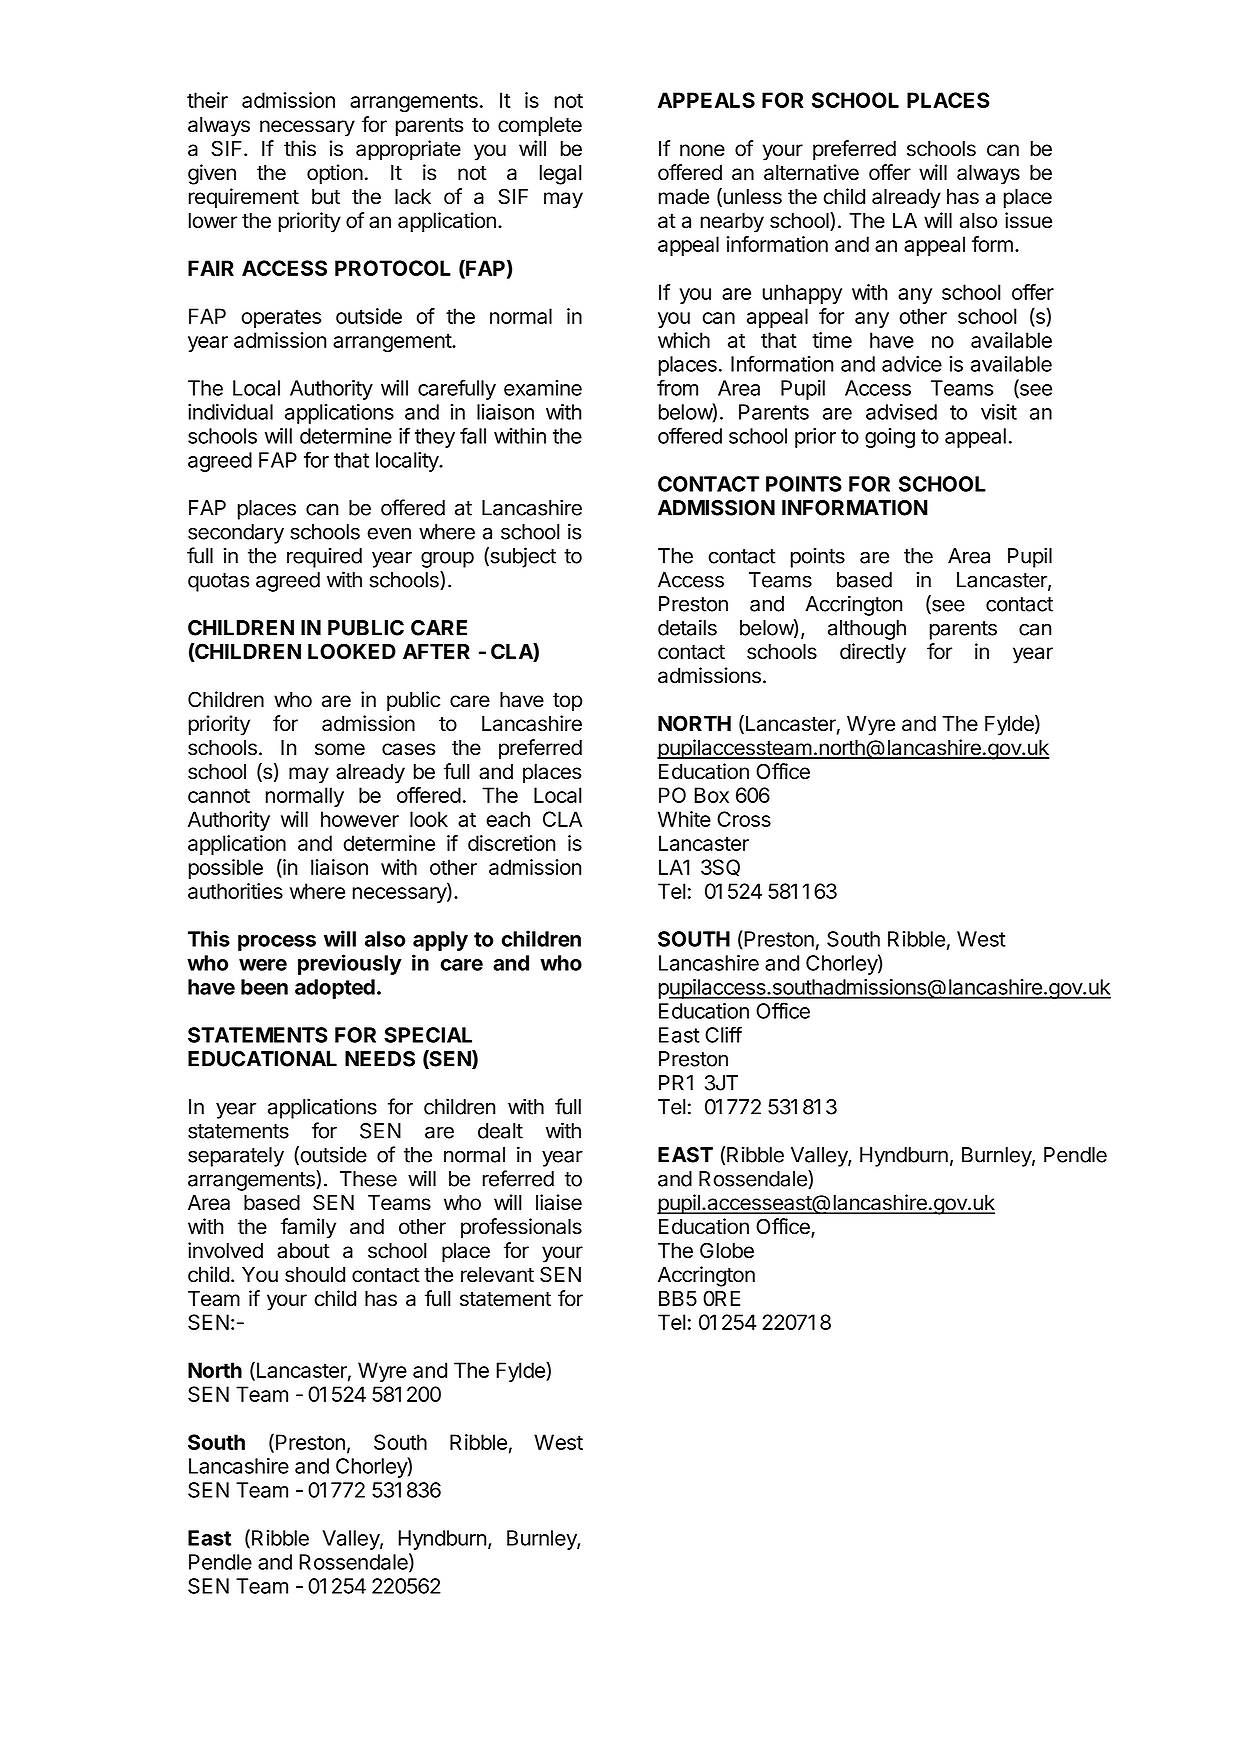 The image size is (1240, 1754). Describe the element at coordinates (308, 1228) in the screenshot. I see `family` at that location.
